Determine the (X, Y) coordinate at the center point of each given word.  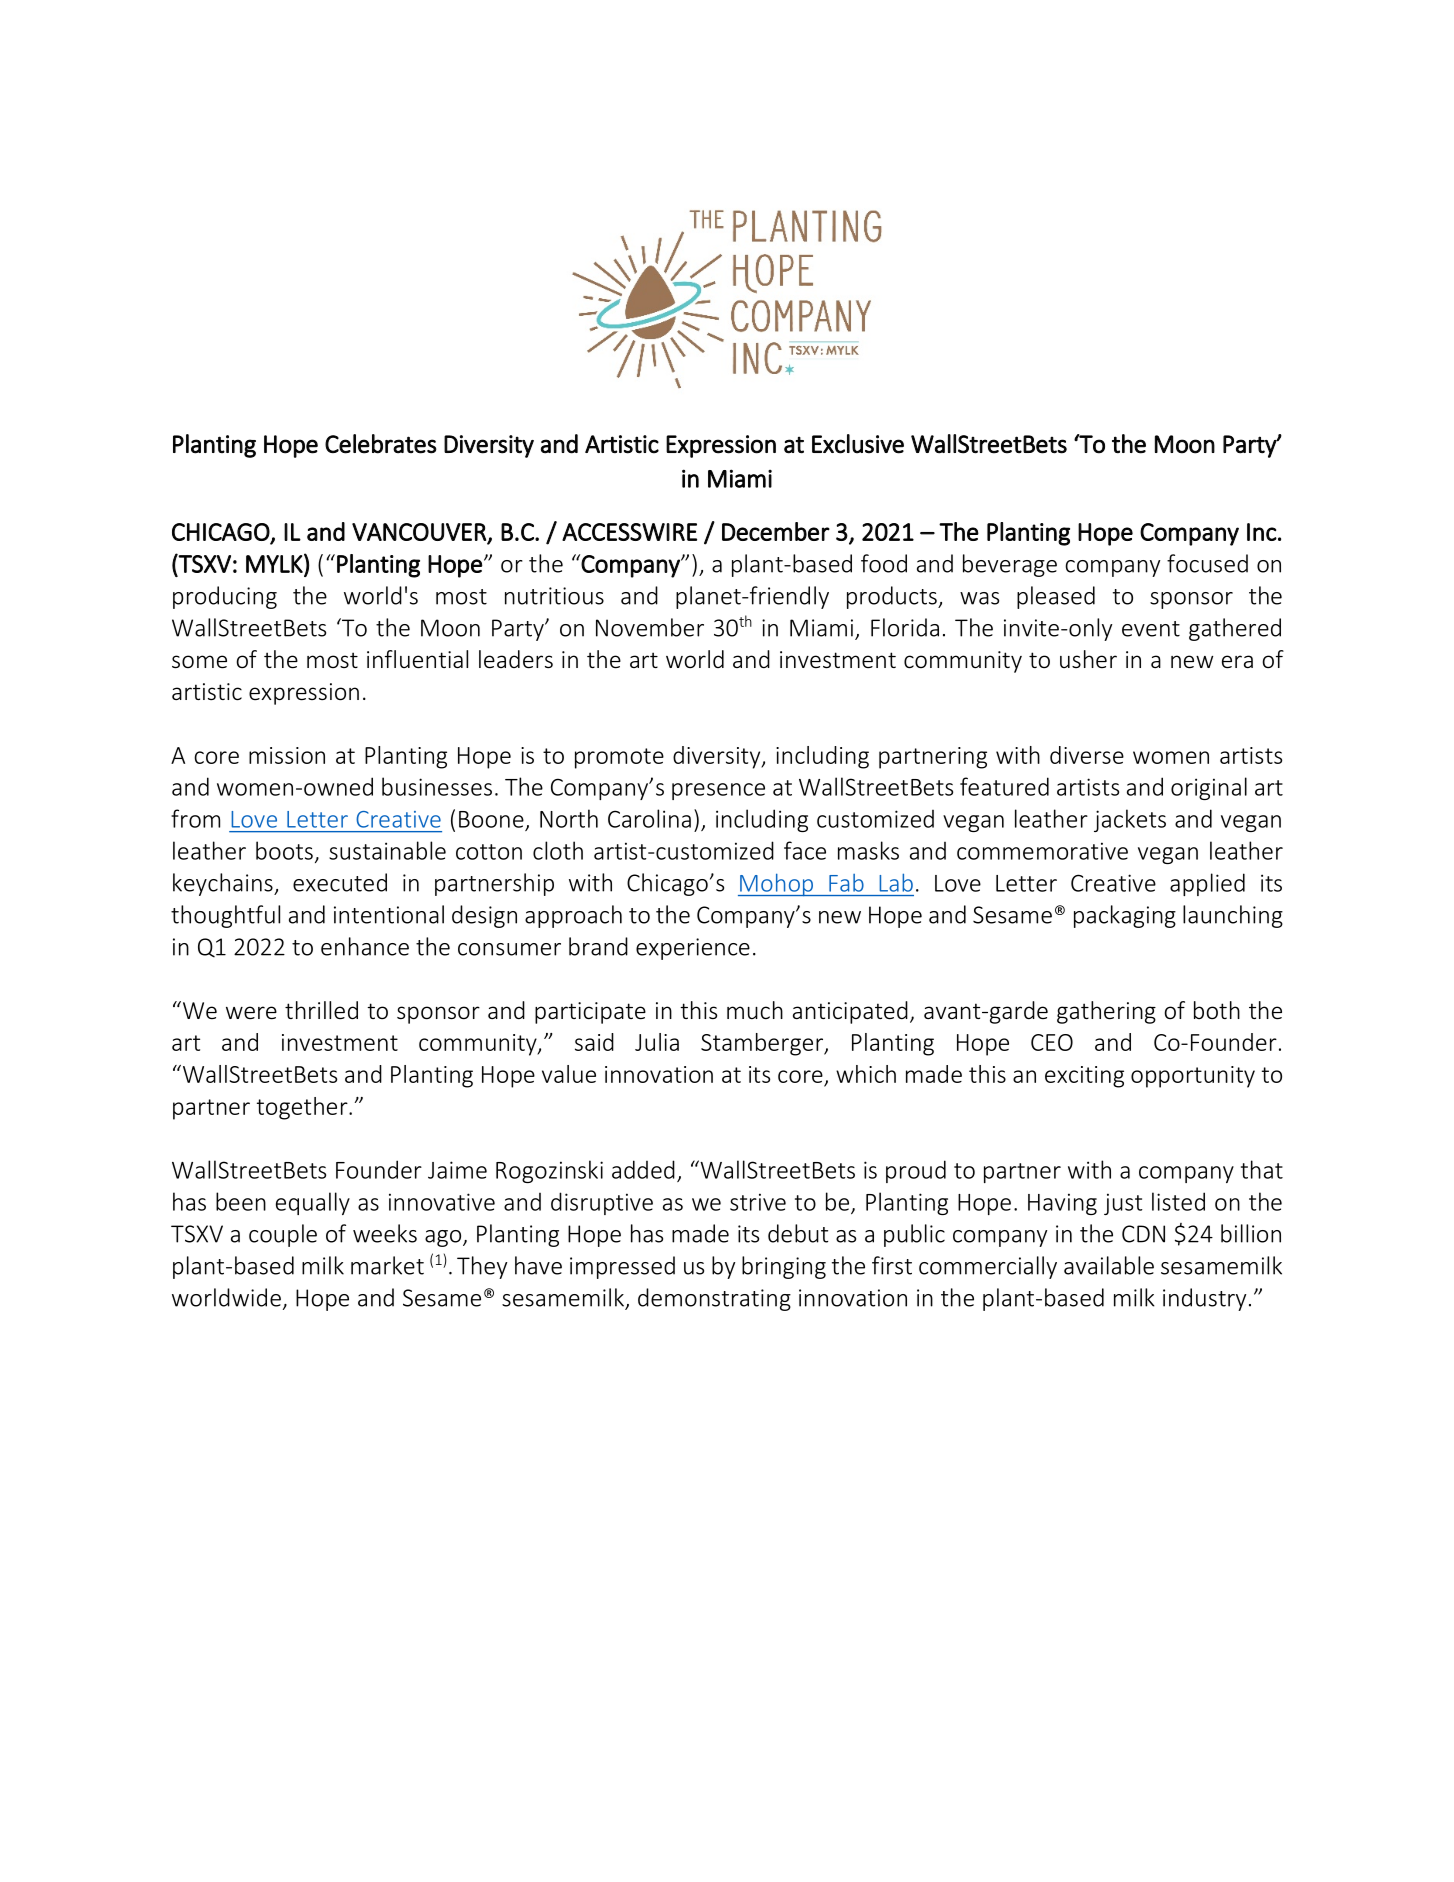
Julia (657, 1042)
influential (417, 659)
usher (1088, 659)
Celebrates (381, 444)
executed (340, 882)
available (1109, 1265)
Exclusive (858, 444)
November (650, 627)
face (805, 850)
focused (1207, 563)
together (303, 1108)
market (387, 1265)
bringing (784, 1267)
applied (1207, 884)
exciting (1084, 1077)
